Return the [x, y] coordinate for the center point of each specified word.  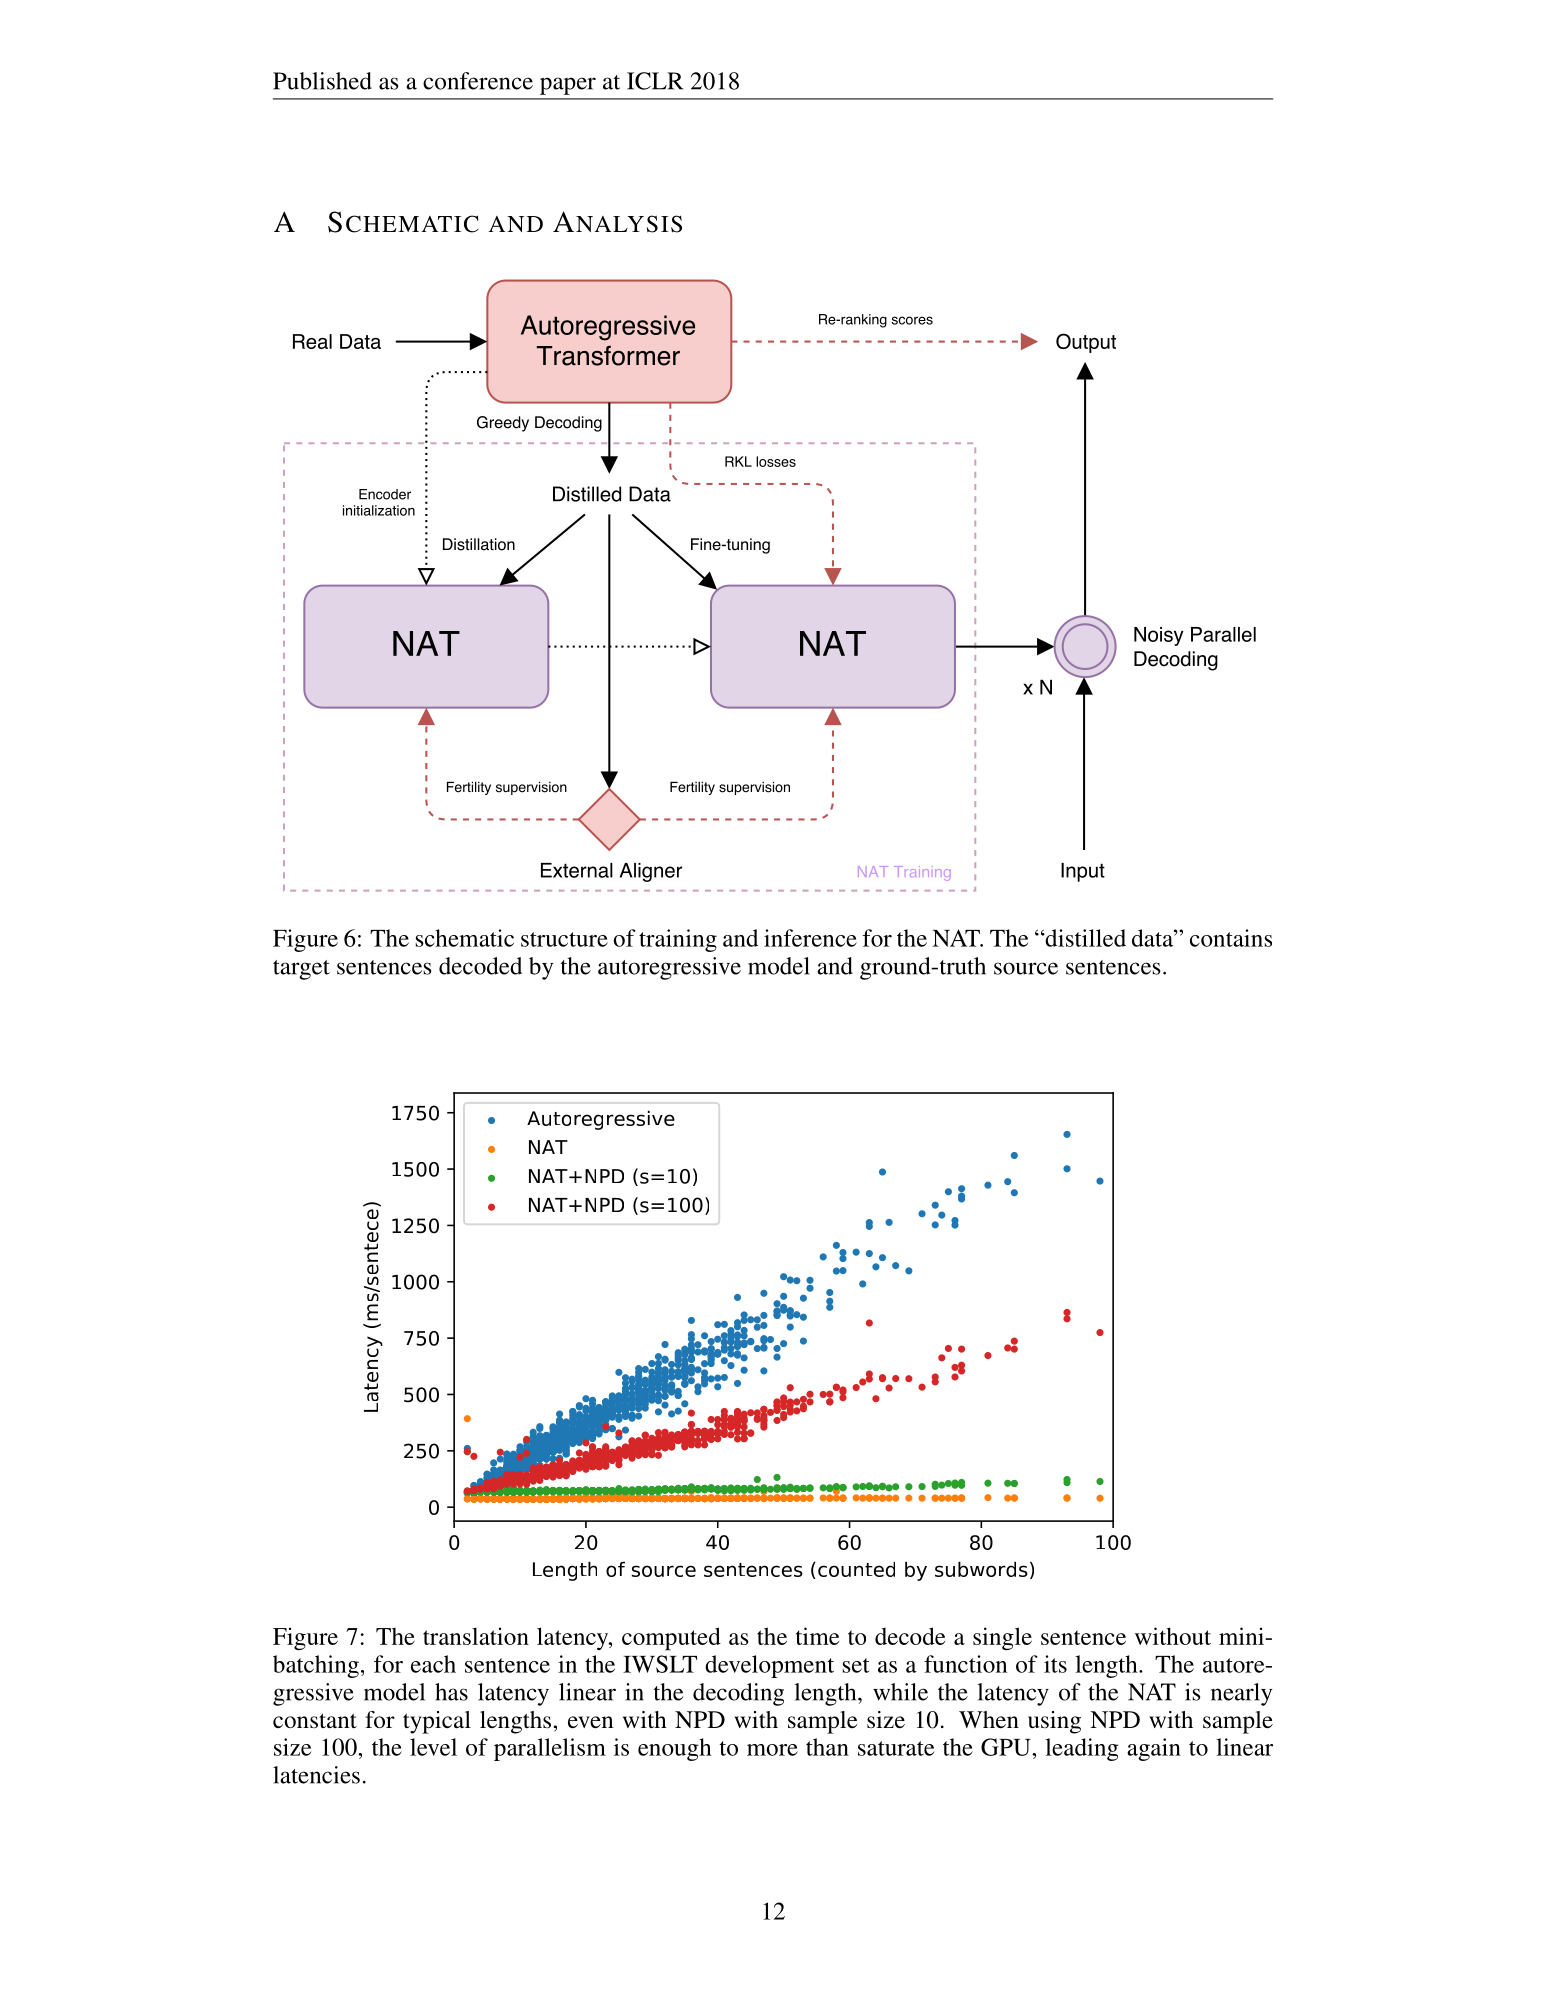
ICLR [655, 81]
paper [568, 86]
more [772, 1750]
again [1154, 1749]
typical [437, 1722]
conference [478, 81]
